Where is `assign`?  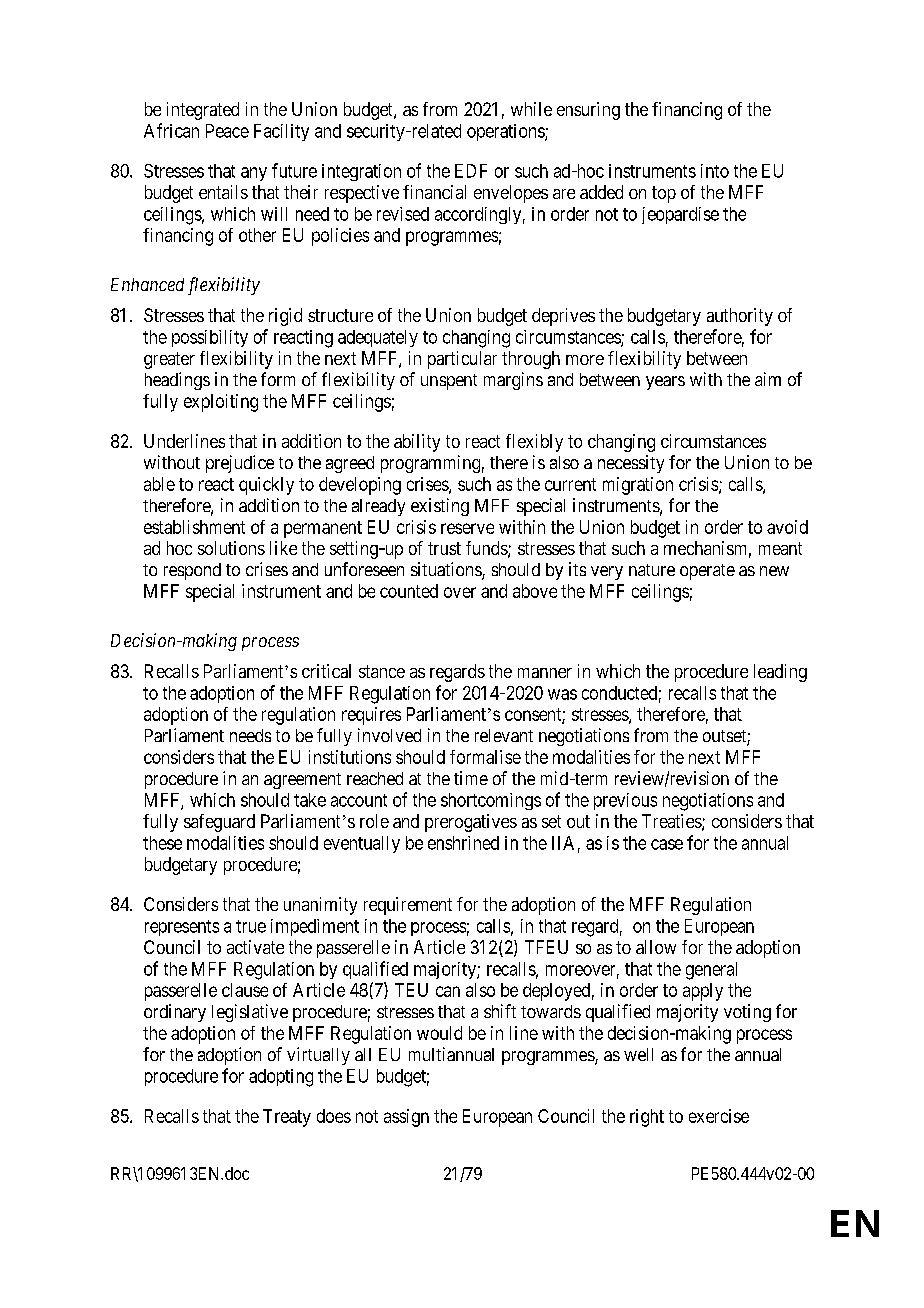
assign is located at coordinates (406, 1118).
